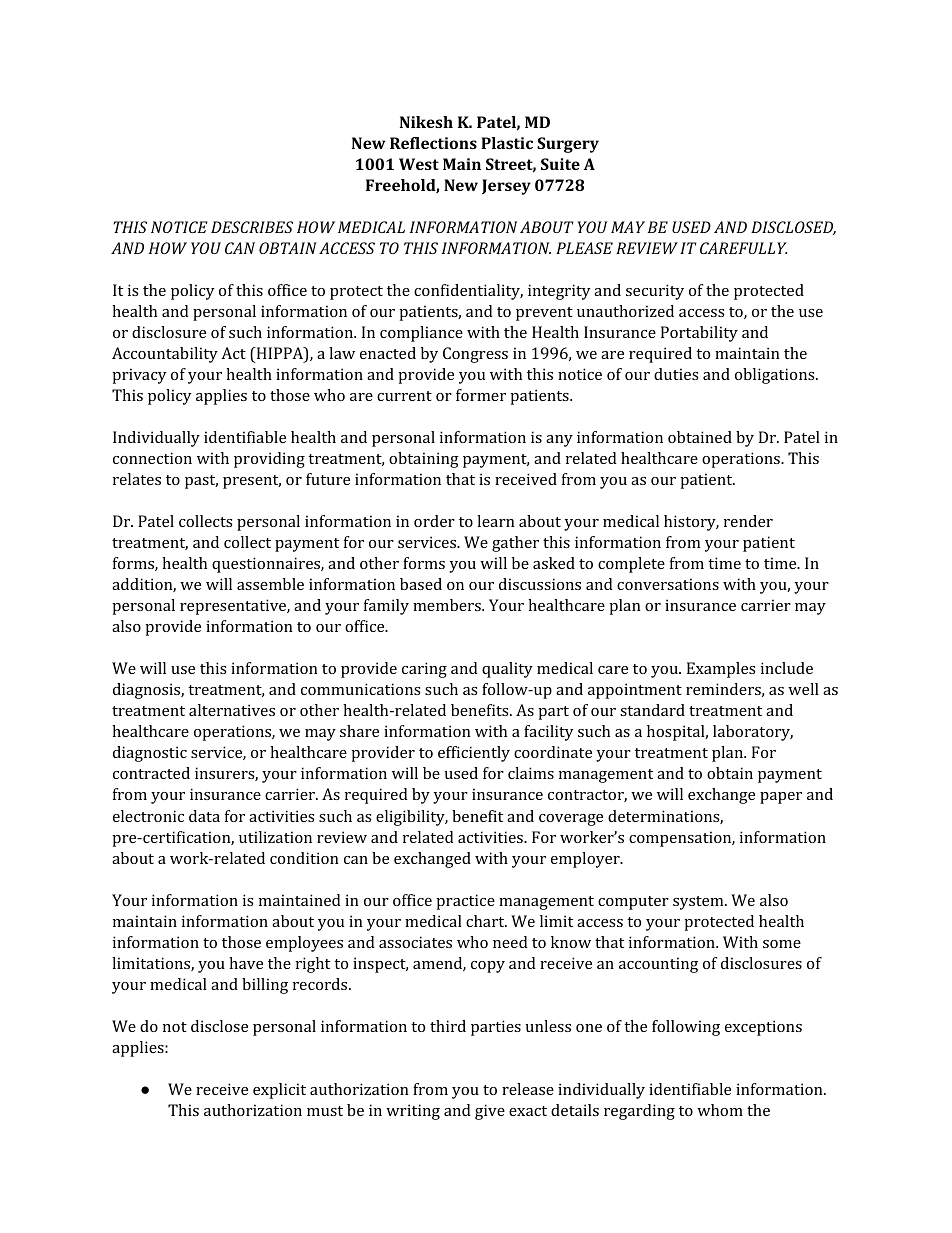 The height and width of the page is (1233, 952). What do you see at coordinates (506, 187) in the page?
I see `Jersey` at bounding box center [506, 187].
